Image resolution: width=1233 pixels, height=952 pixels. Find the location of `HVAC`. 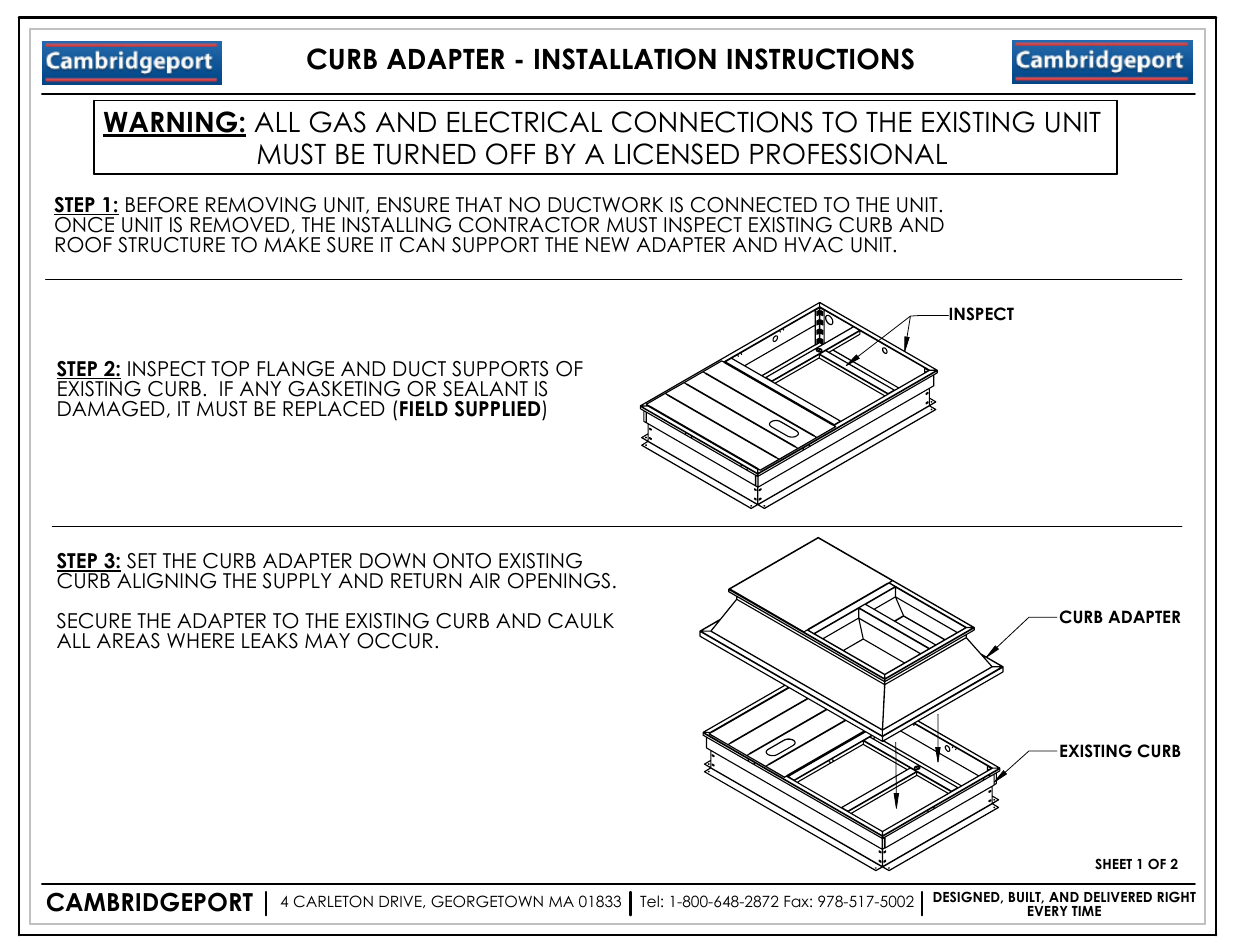

HVAC is located at coordinates (814, 245).
